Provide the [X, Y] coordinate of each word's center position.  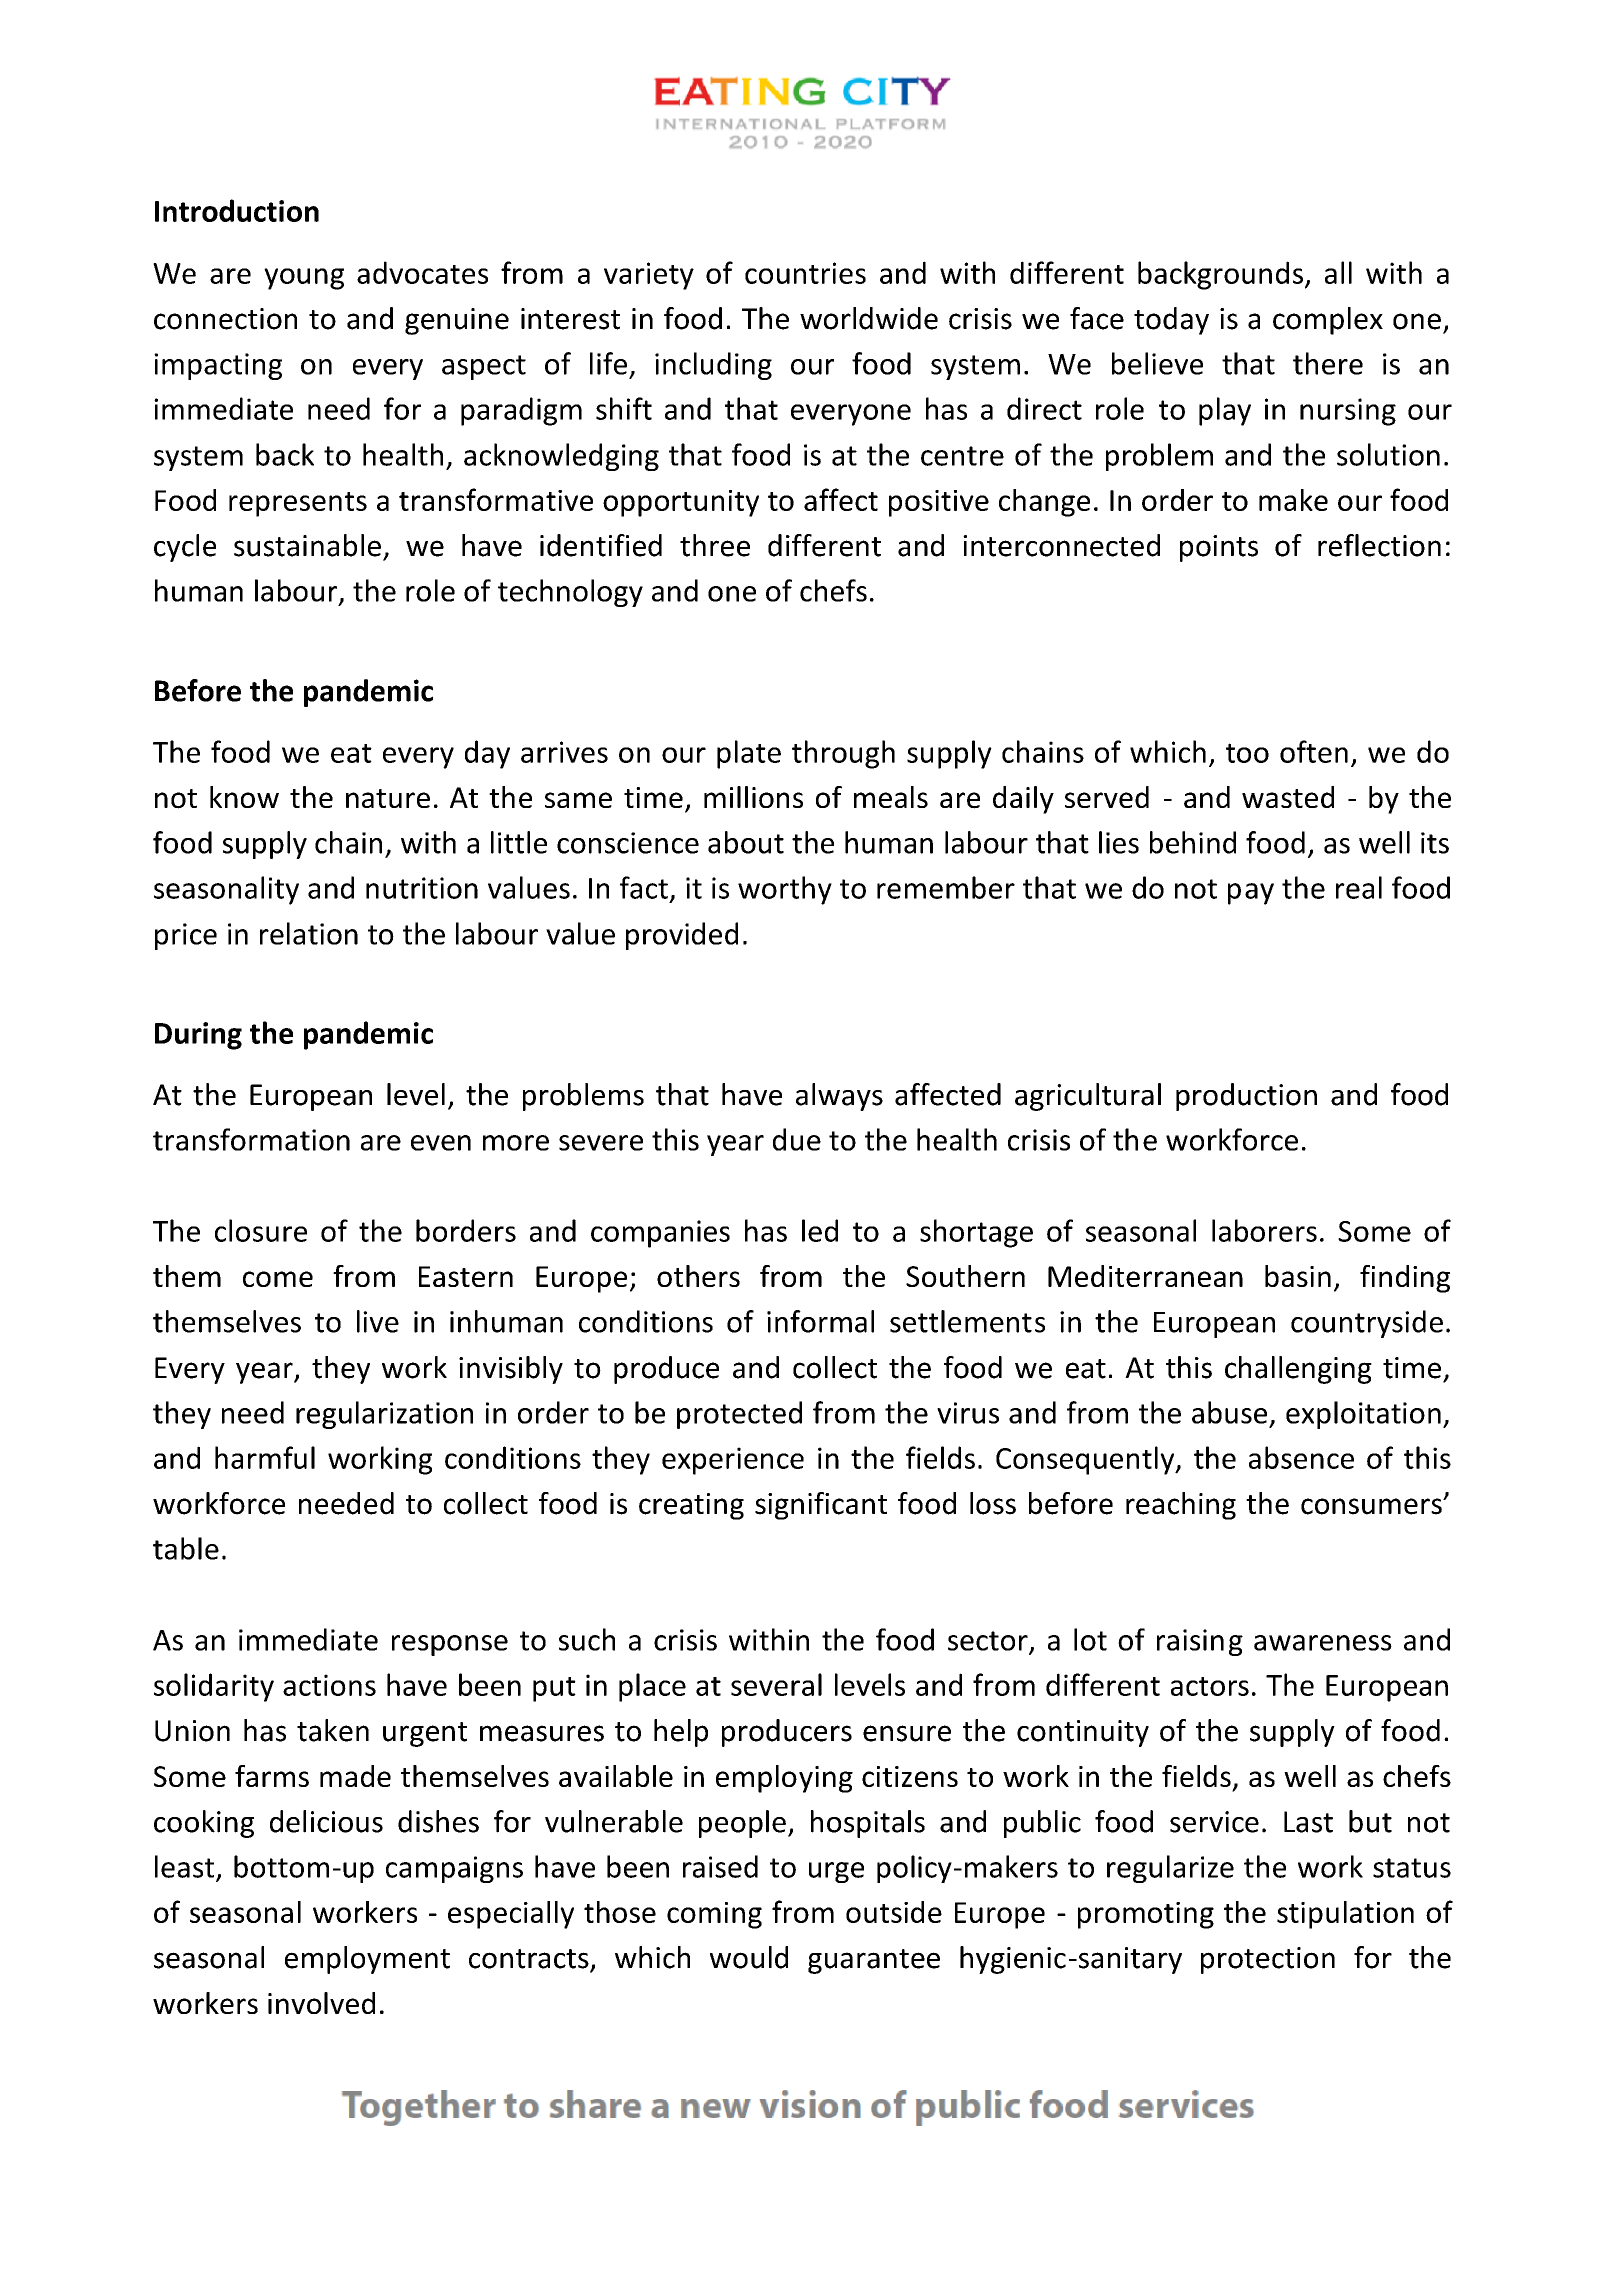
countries [805, 273]
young [304, 279]
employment [367, 1960]
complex [1328, 321]
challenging [1298, 1370]
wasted [1288, 797]
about [746, 842]
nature [388, 798]
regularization [384, 1415]
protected [739, 1415]
